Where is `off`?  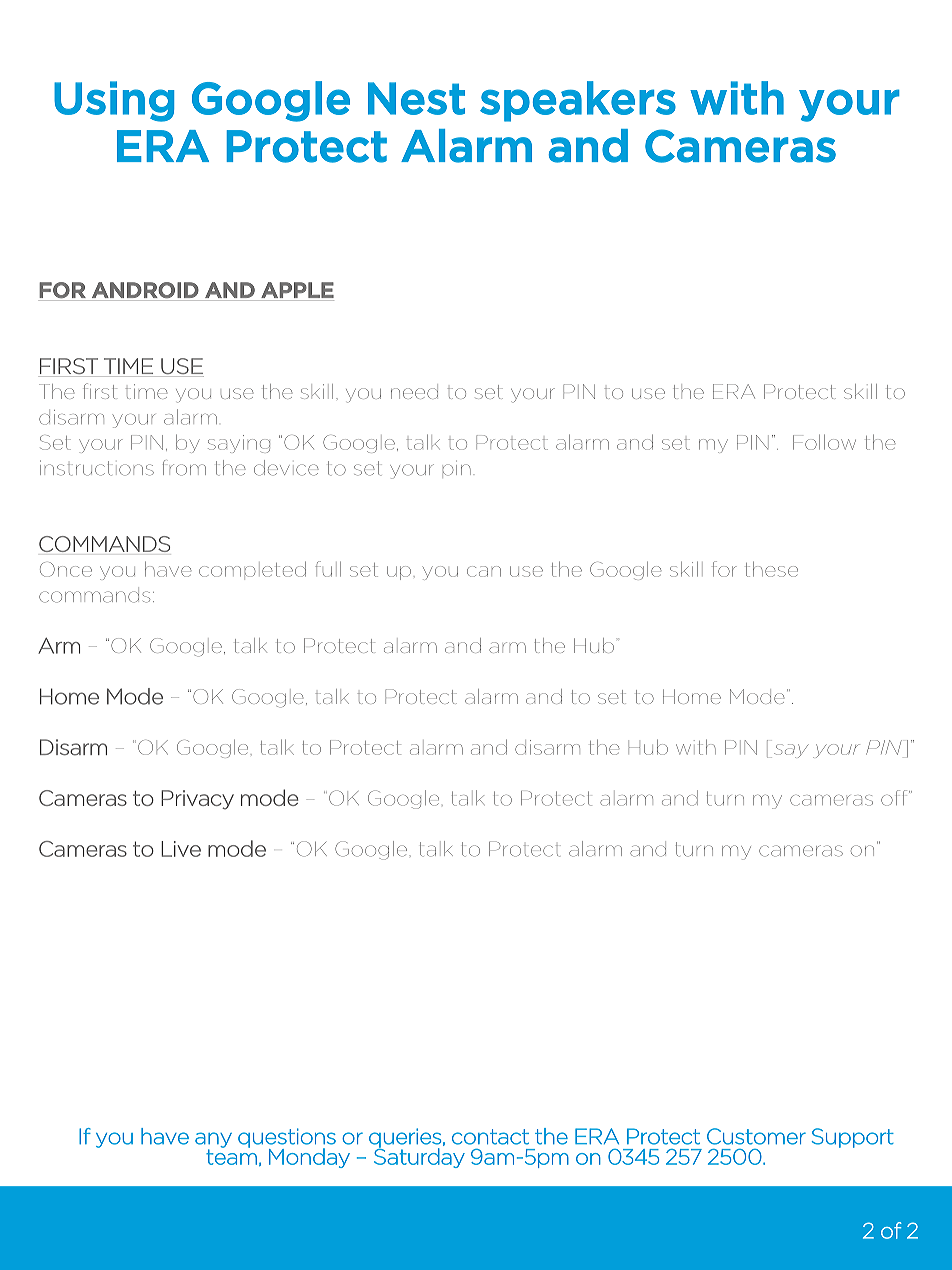 off is located at coordinates (895, 798).
